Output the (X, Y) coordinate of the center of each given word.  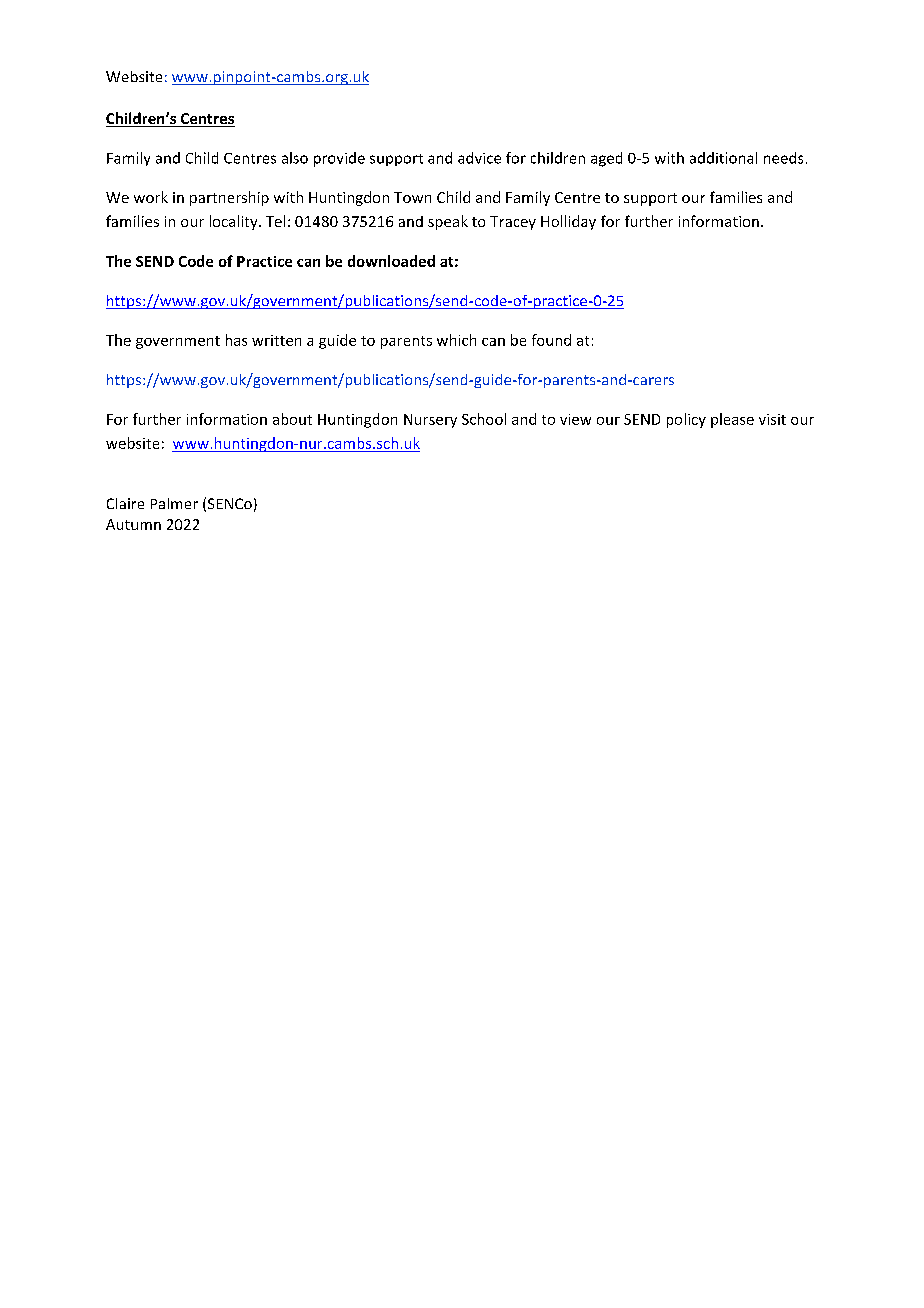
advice (479, 158)
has (236, 340)
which (456, 340)
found (551, 340)
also (295, 158)
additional (723, 158)
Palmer (174, 503)
